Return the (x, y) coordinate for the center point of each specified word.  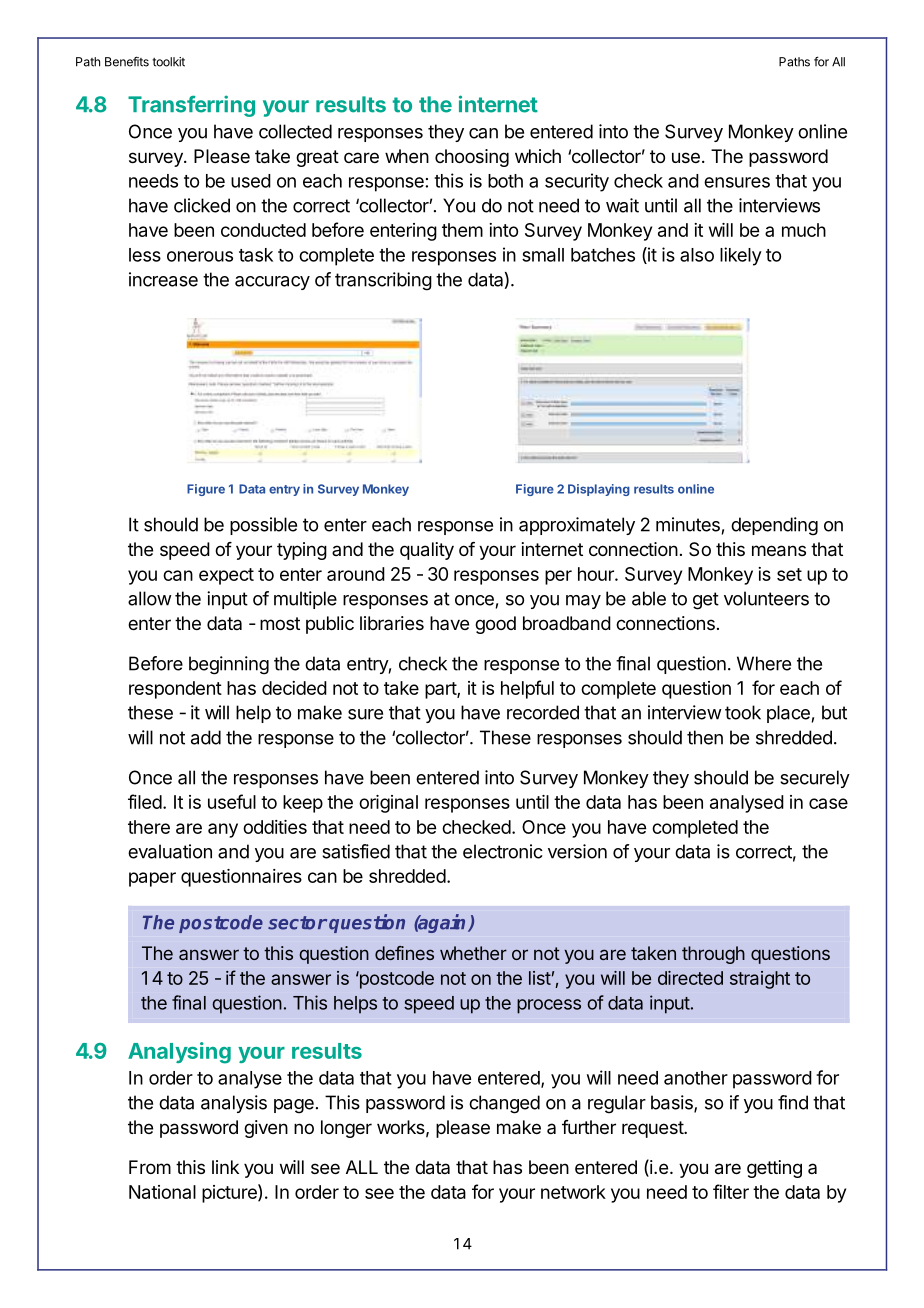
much (804, 230)
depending (774, 526)
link (225, 1167)
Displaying (599, 490)
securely (815, 779)
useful (232, 801)
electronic (503, 851)
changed (504, 1104)
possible (263, 526)
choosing (472, 158)
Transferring (191, 106)
